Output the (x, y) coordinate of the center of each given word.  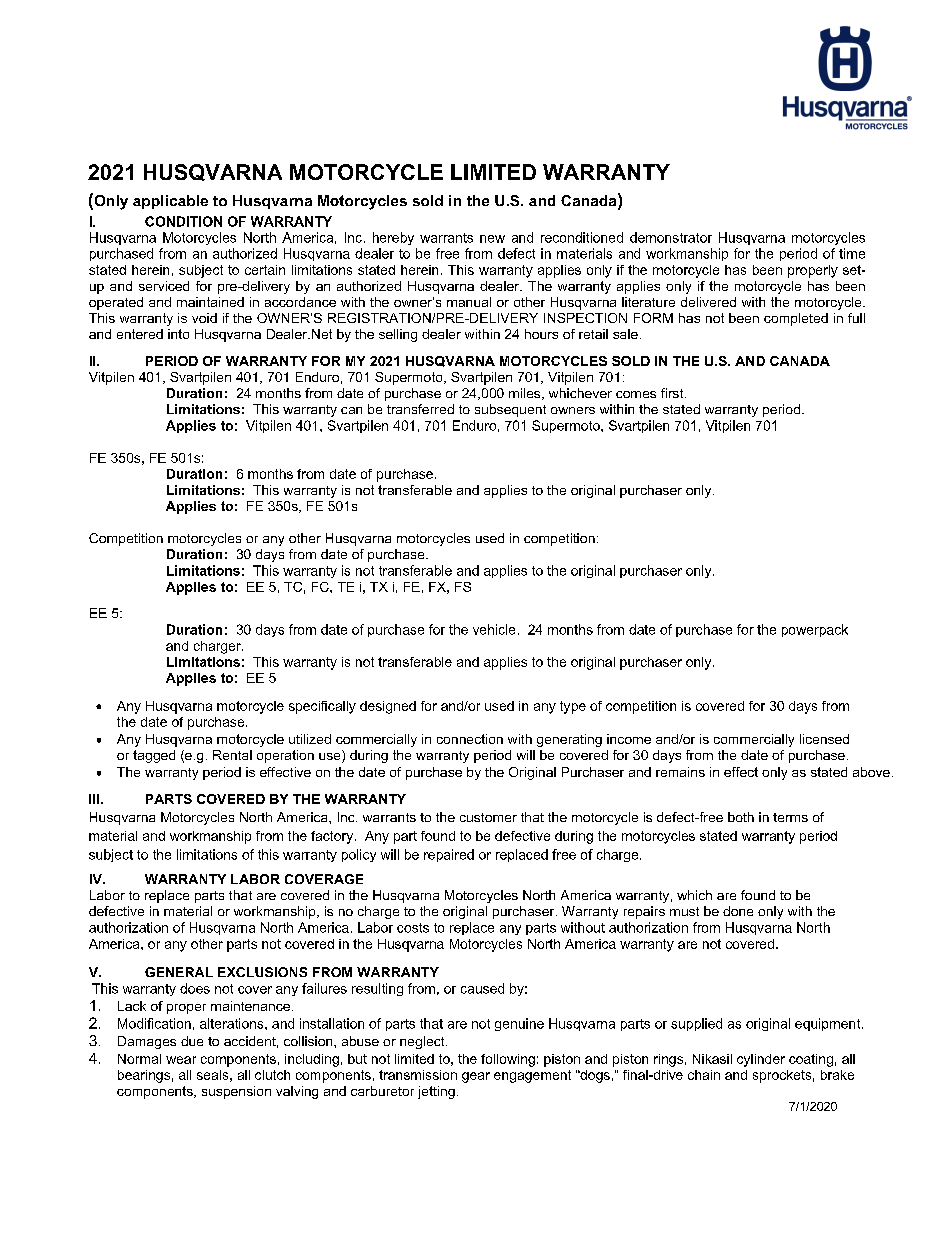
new (492, 239)
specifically (322, 707)
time (852, 253)
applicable (170, 202)
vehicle (494, 629)
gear (476, 1077)
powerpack (815, 630)
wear (181, 1060)
